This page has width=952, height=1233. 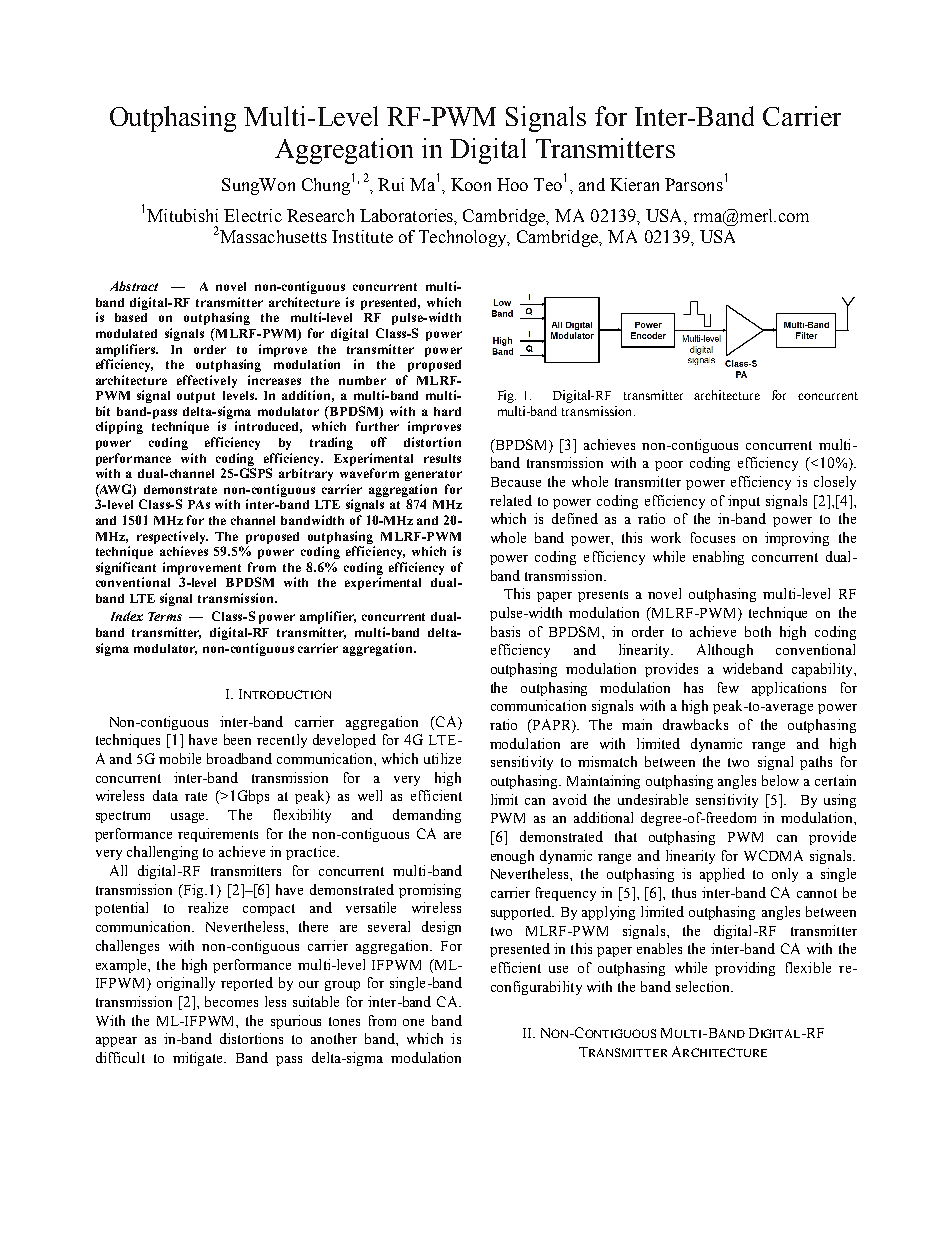 I want to click on selection, so click(x=704, y=986).
